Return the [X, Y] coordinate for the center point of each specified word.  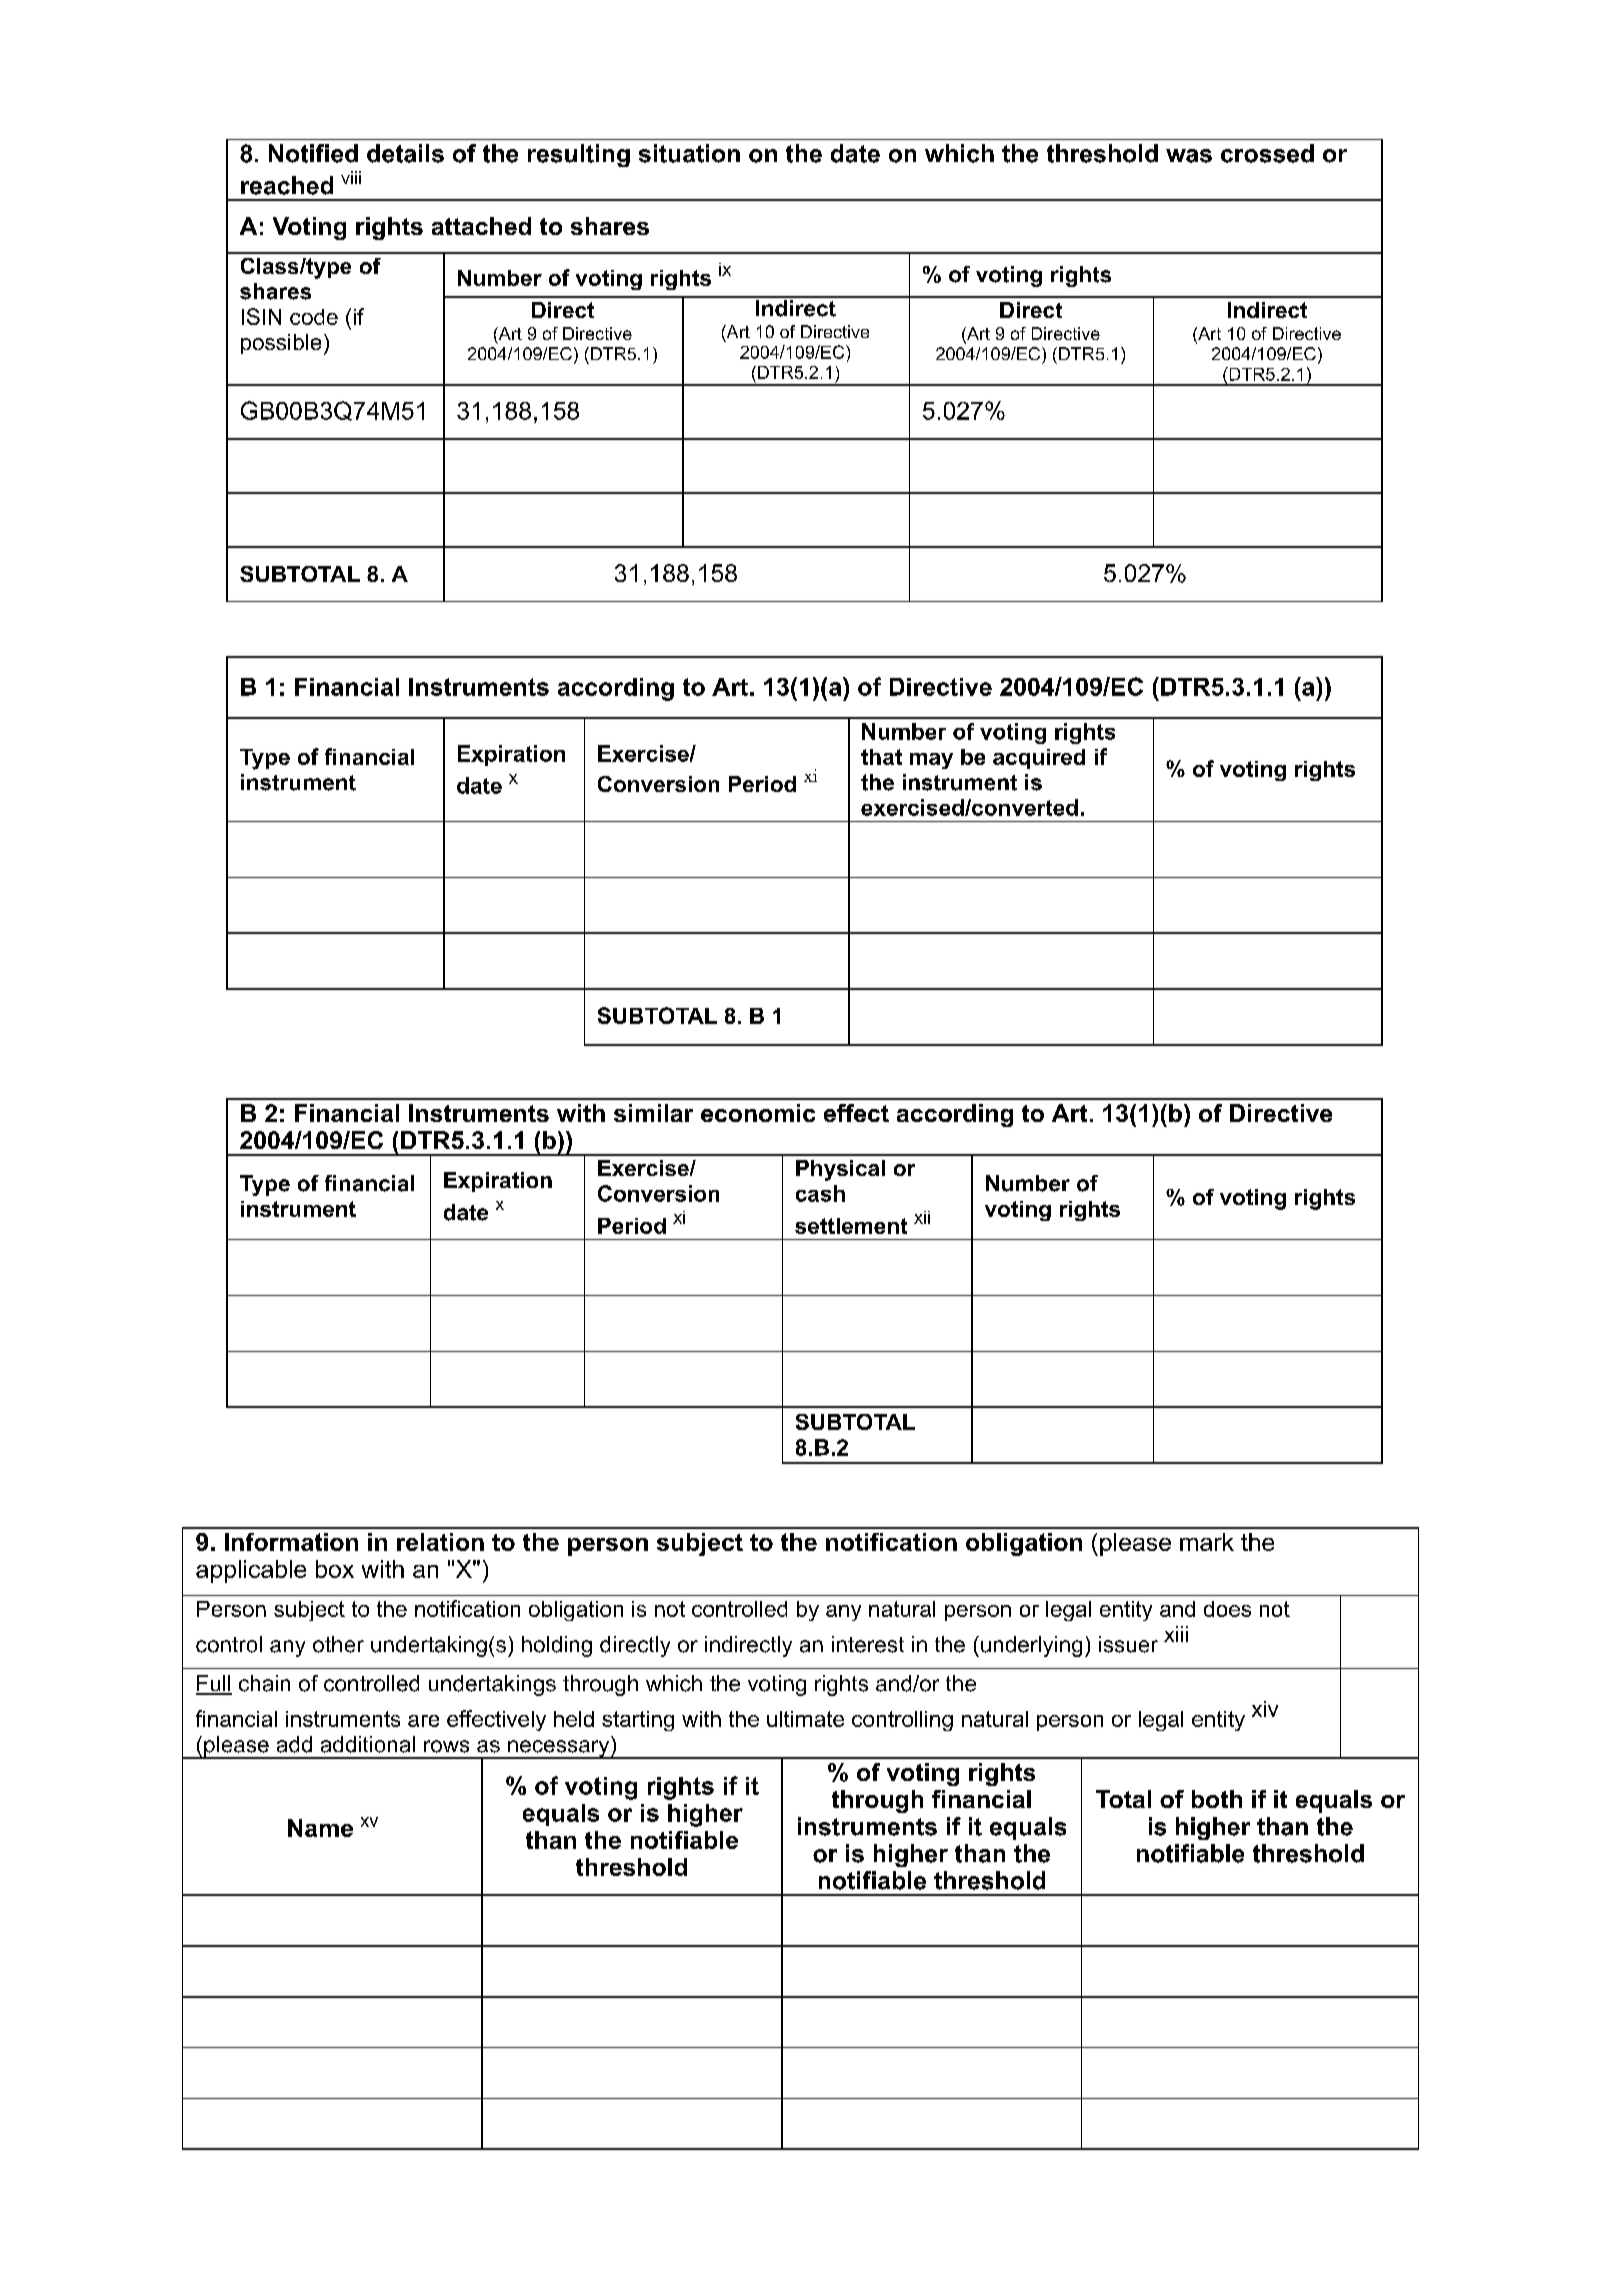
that [881, 757]
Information [291, 1542]
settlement [851, 1226]
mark [1207, 1542]
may [931, 761]
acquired [1039, 759]
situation [689, 153]
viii [351, 177]
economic [758, 1113]
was [1189, 156]
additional [368, 1744]
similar [653, 1113]
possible [281, 344]
